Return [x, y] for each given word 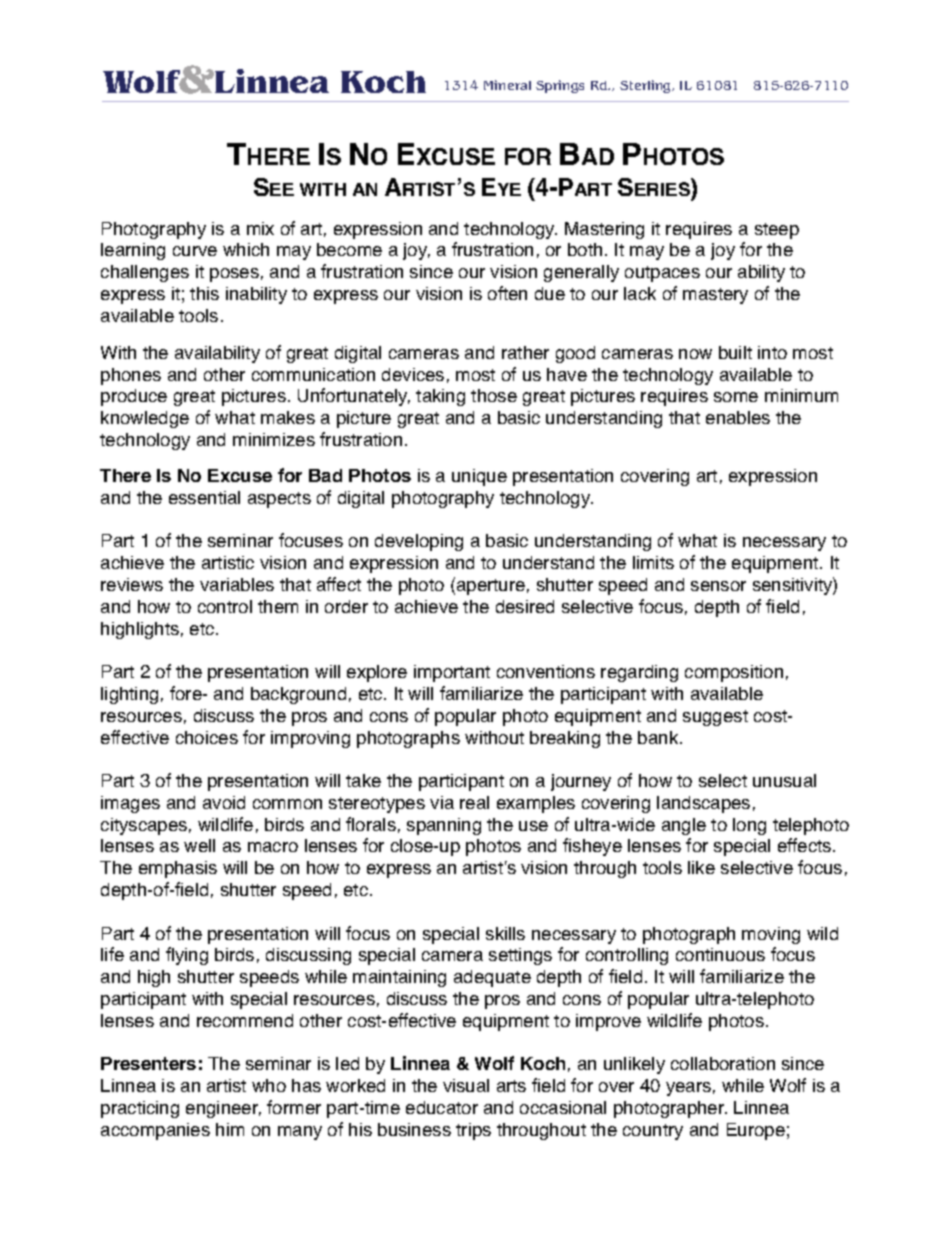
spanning [444, 826]
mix [260, 228]
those [494, 395]
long [749, 826]
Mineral [507, 85]
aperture [491, 587]
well [199, 845]
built [735, 352]
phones [131, 376]
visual [466, 1085]
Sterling [647, 86]
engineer [223, 1109]
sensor [718, 586]
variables [237, 584]
